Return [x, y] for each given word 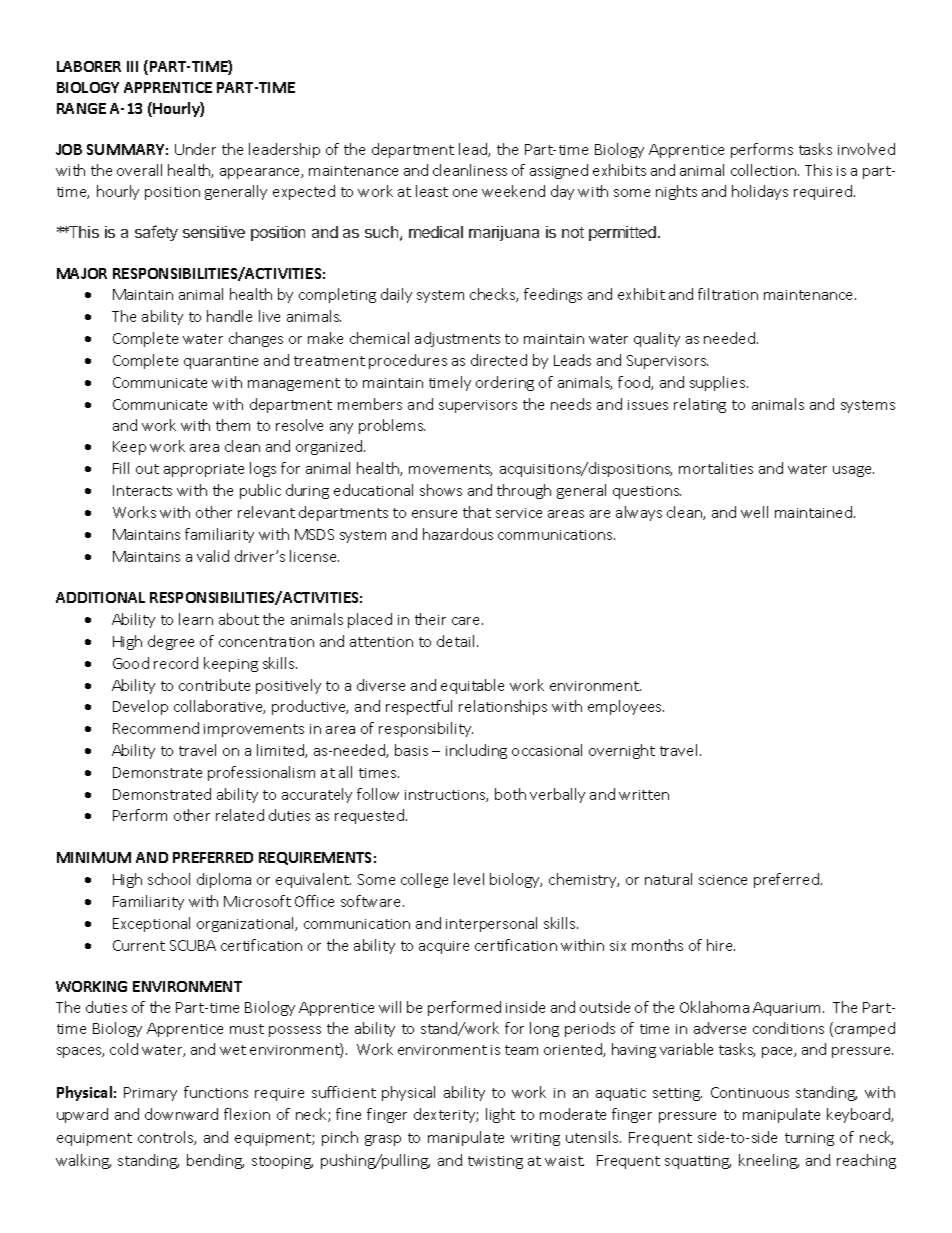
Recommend [156, 728]
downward [181, 1114]
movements [450, 470]
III [132, 66]
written [644, 795]
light [500, 1115]
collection [765, 170]
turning [809, 1139]
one [465, 193]
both [510, 794]
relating [700, 405]
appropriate [204, 470]
